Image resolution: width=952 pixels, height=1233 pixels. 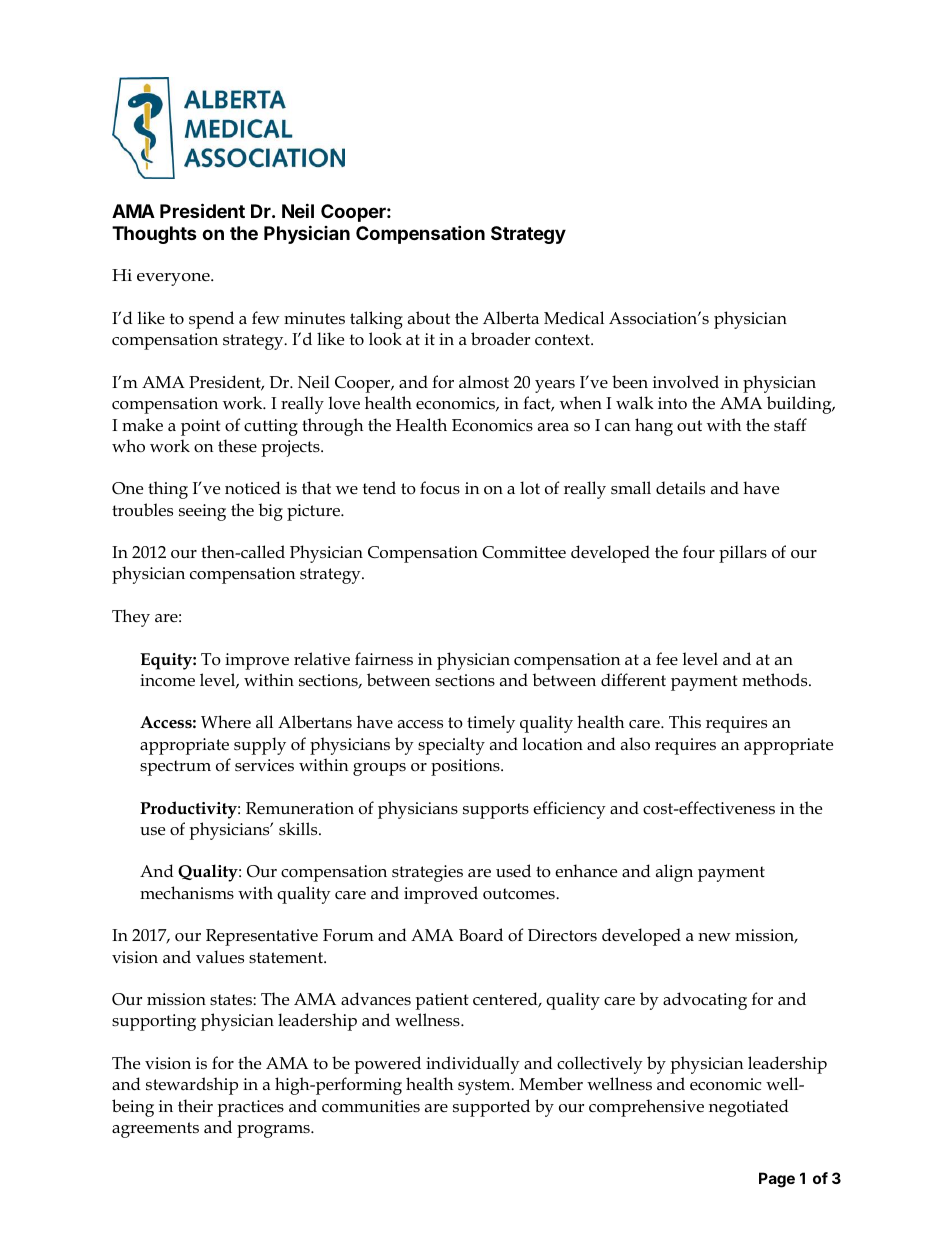 What do you see at coordinates (429, 318) in the image?
I see `about` at bounding box center [429, 318].
